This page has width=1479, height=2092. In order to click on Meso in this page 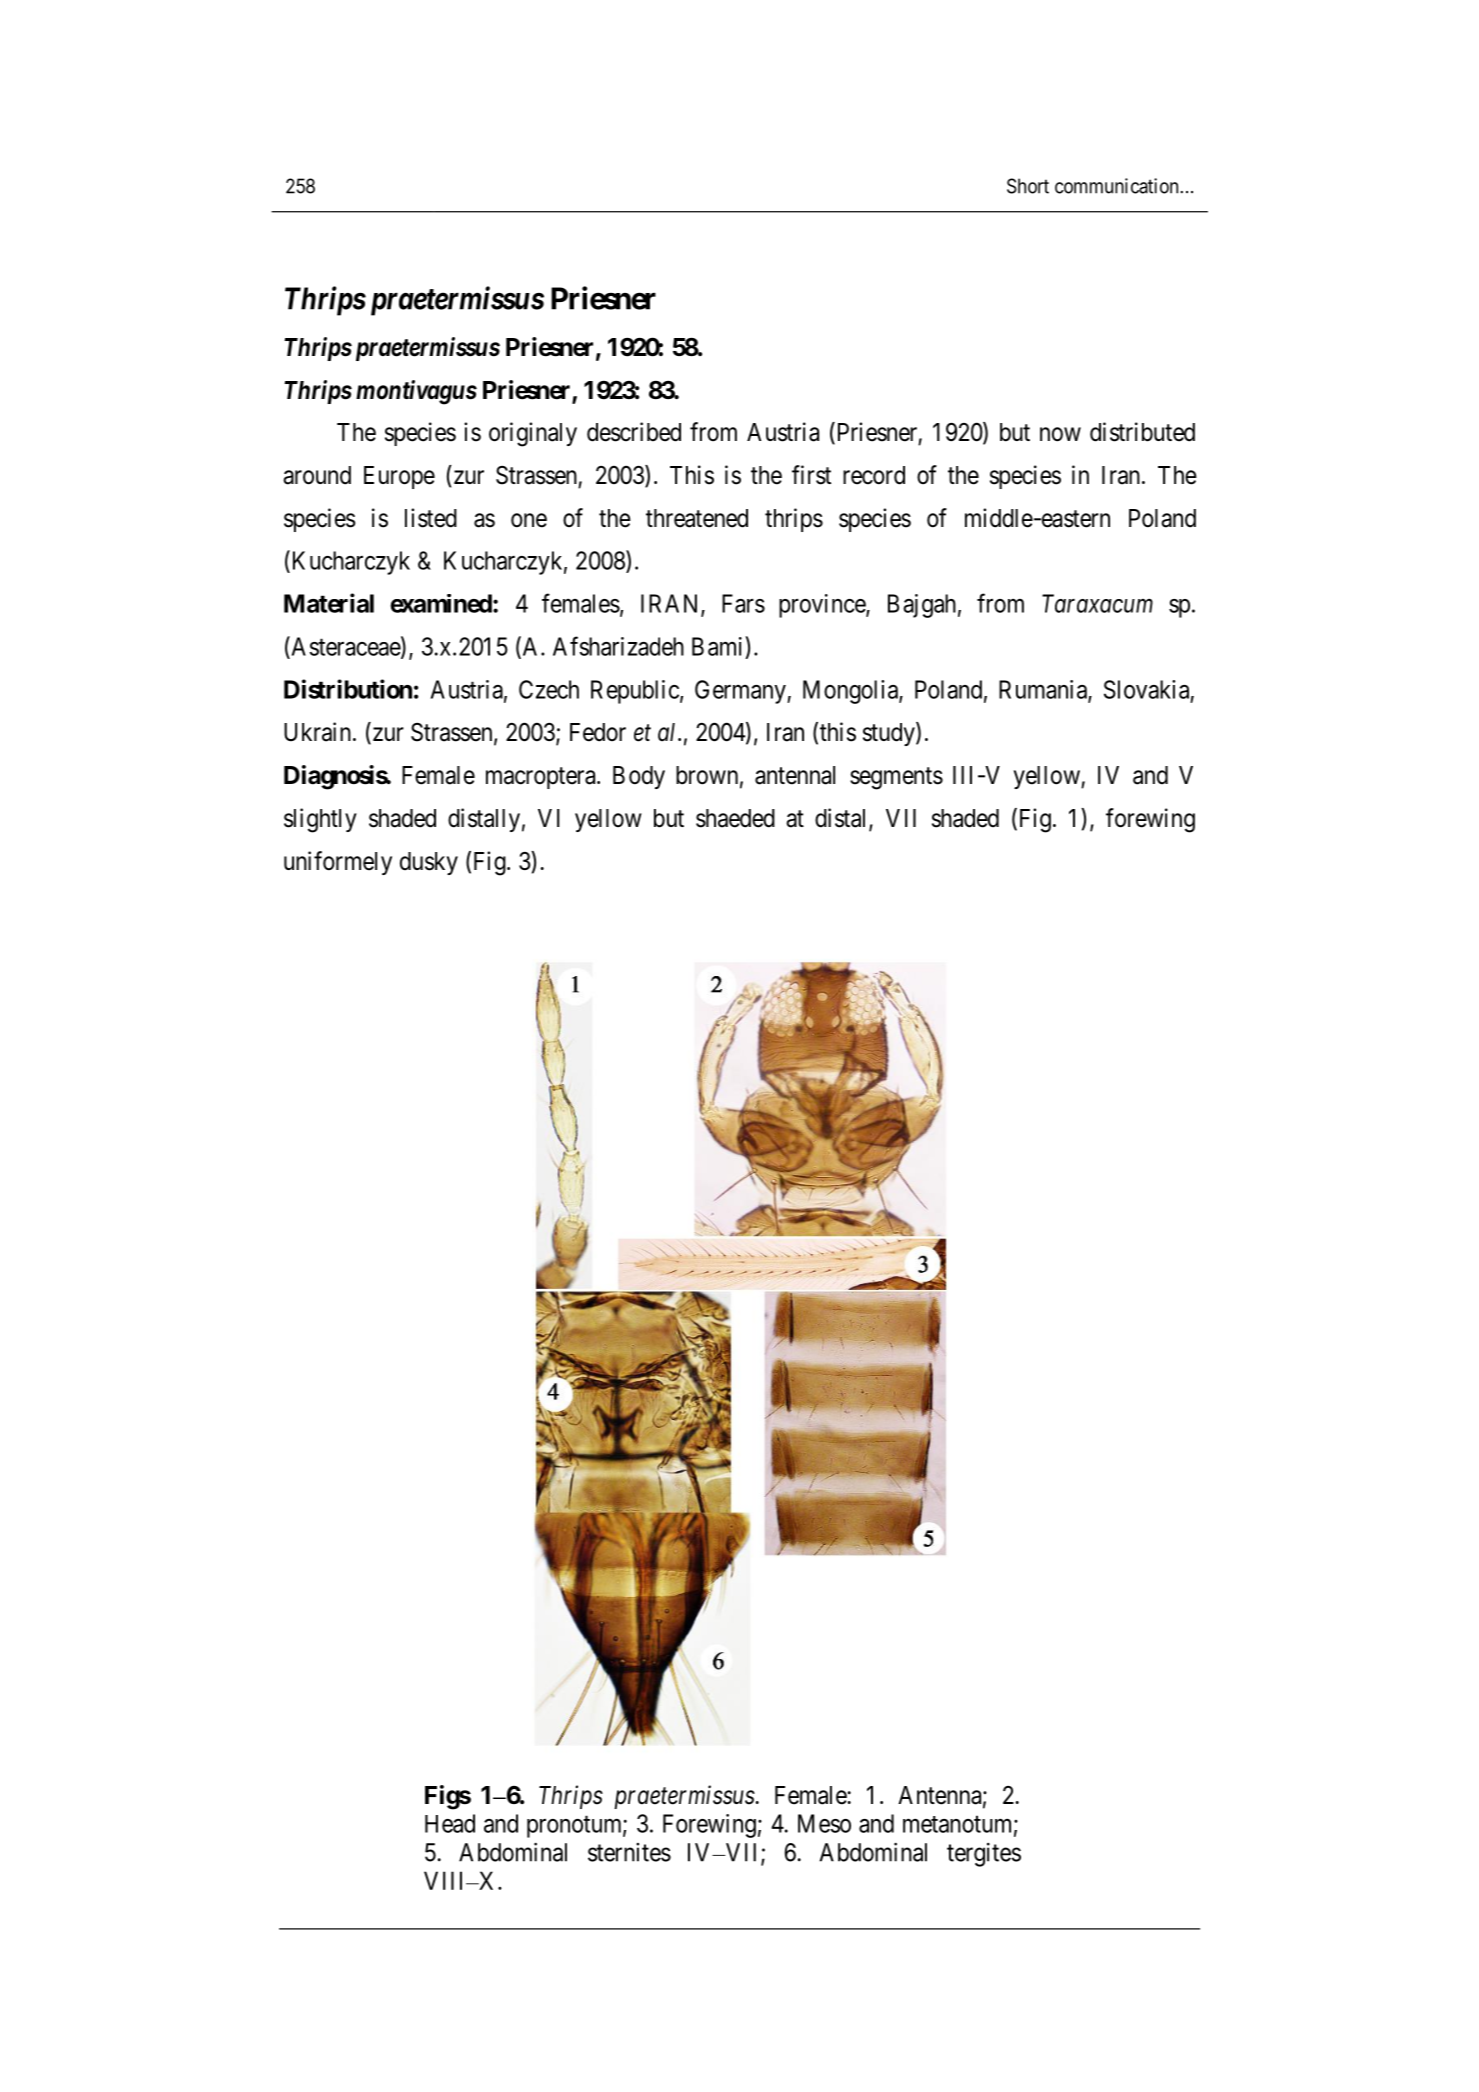, I will do `click(824, 1823)`.
